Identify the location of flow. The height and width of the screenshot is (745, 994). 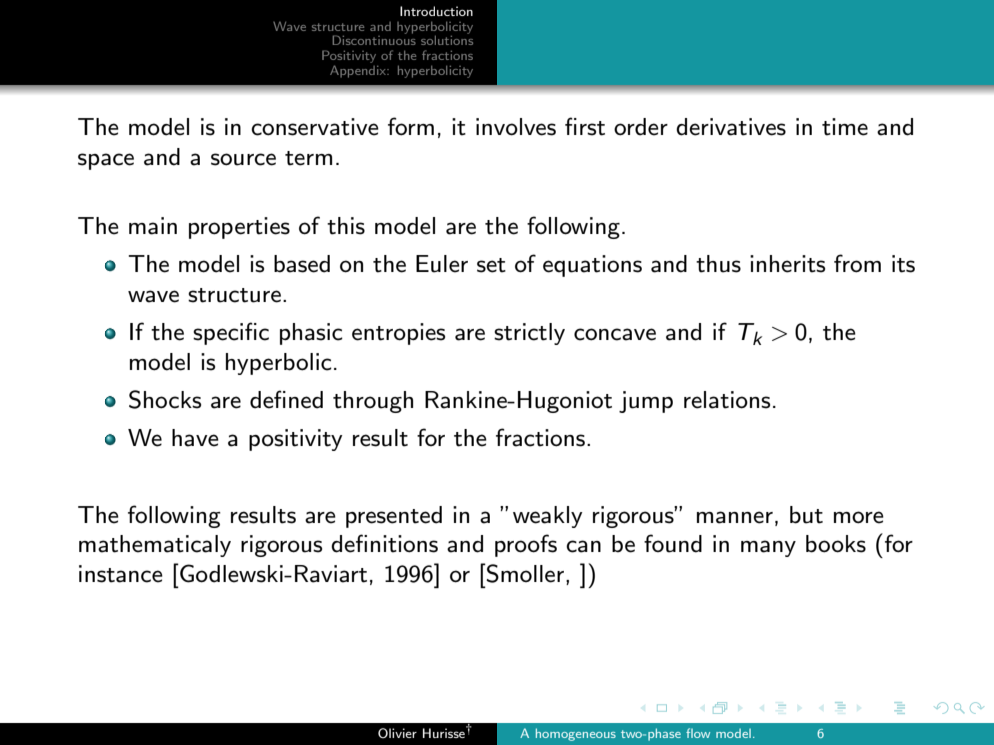
(698, 733).
